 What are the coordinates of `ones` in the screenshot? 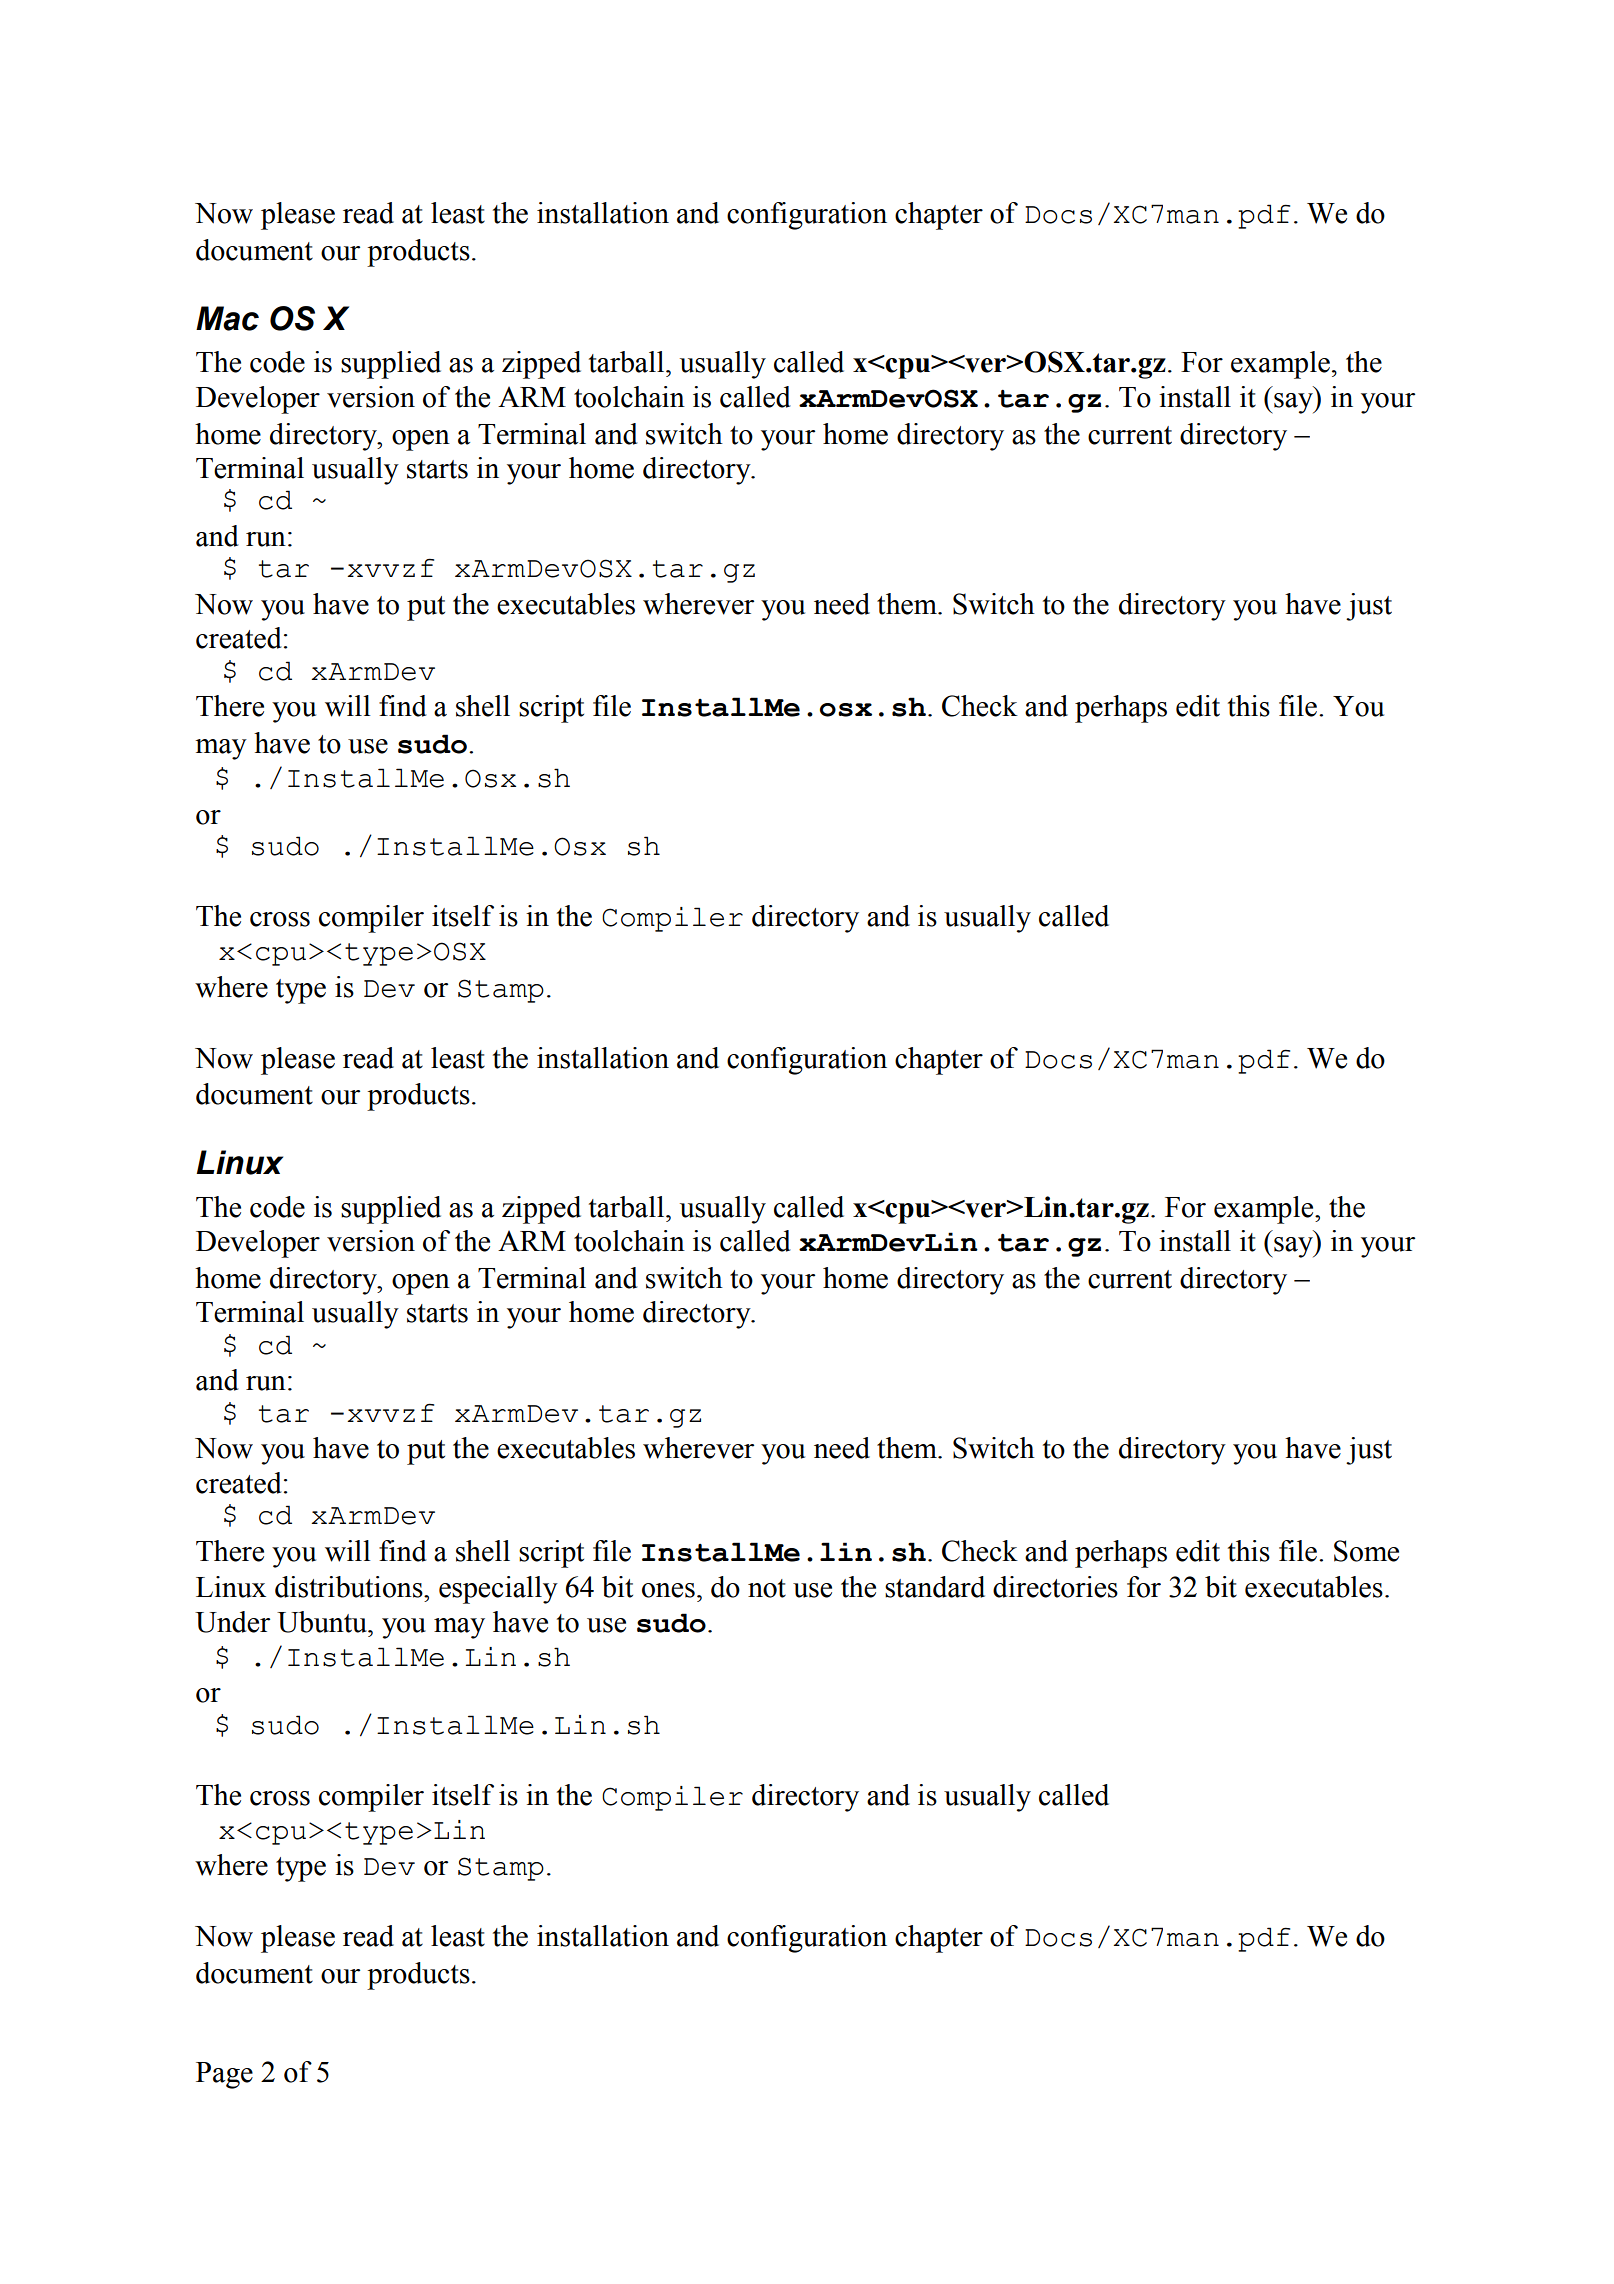 It's located at (668, 1590).
